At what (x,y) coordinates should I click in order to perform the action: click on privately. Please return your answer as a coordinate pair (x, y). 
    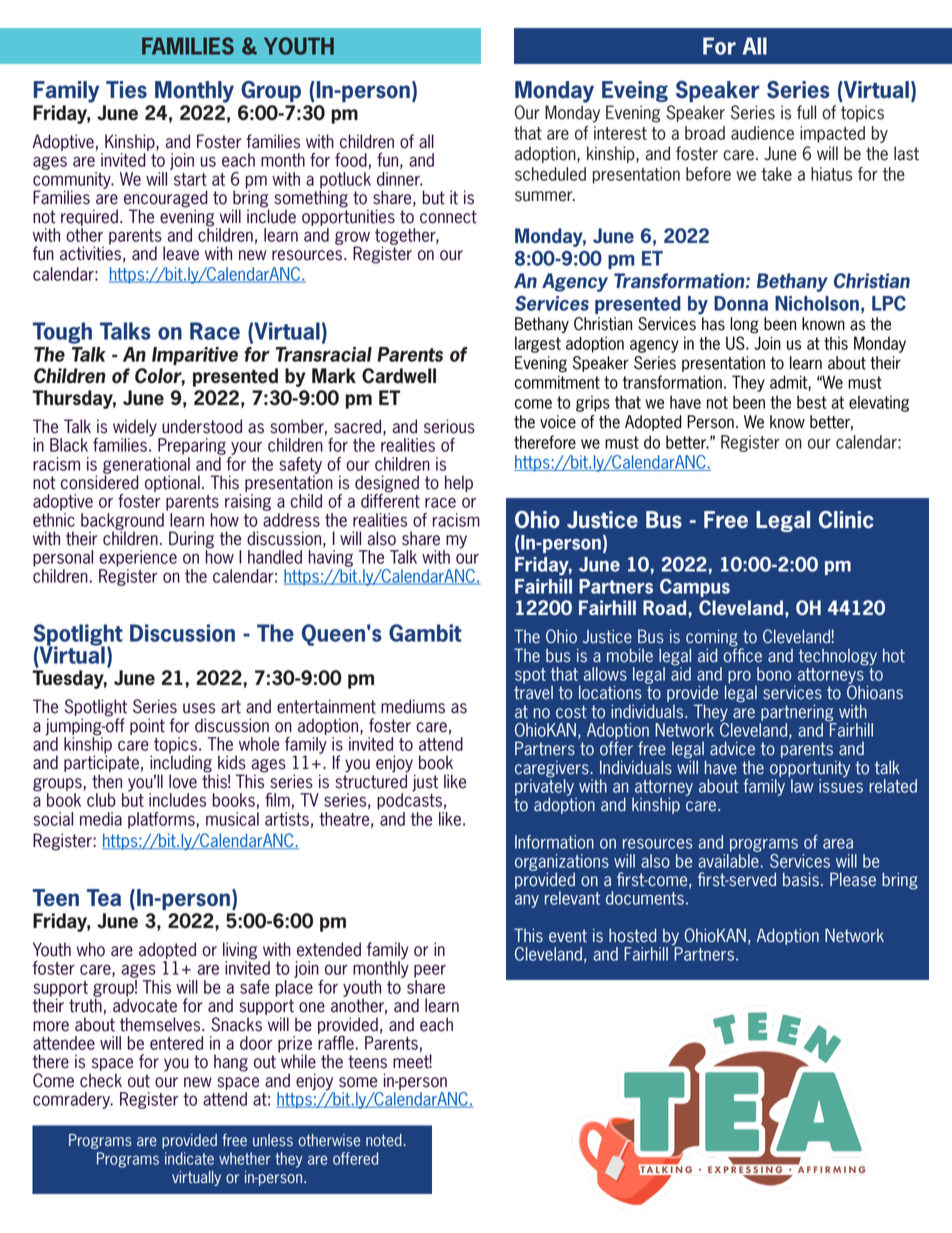
    Looking at the image, I should click on (544, 787).
